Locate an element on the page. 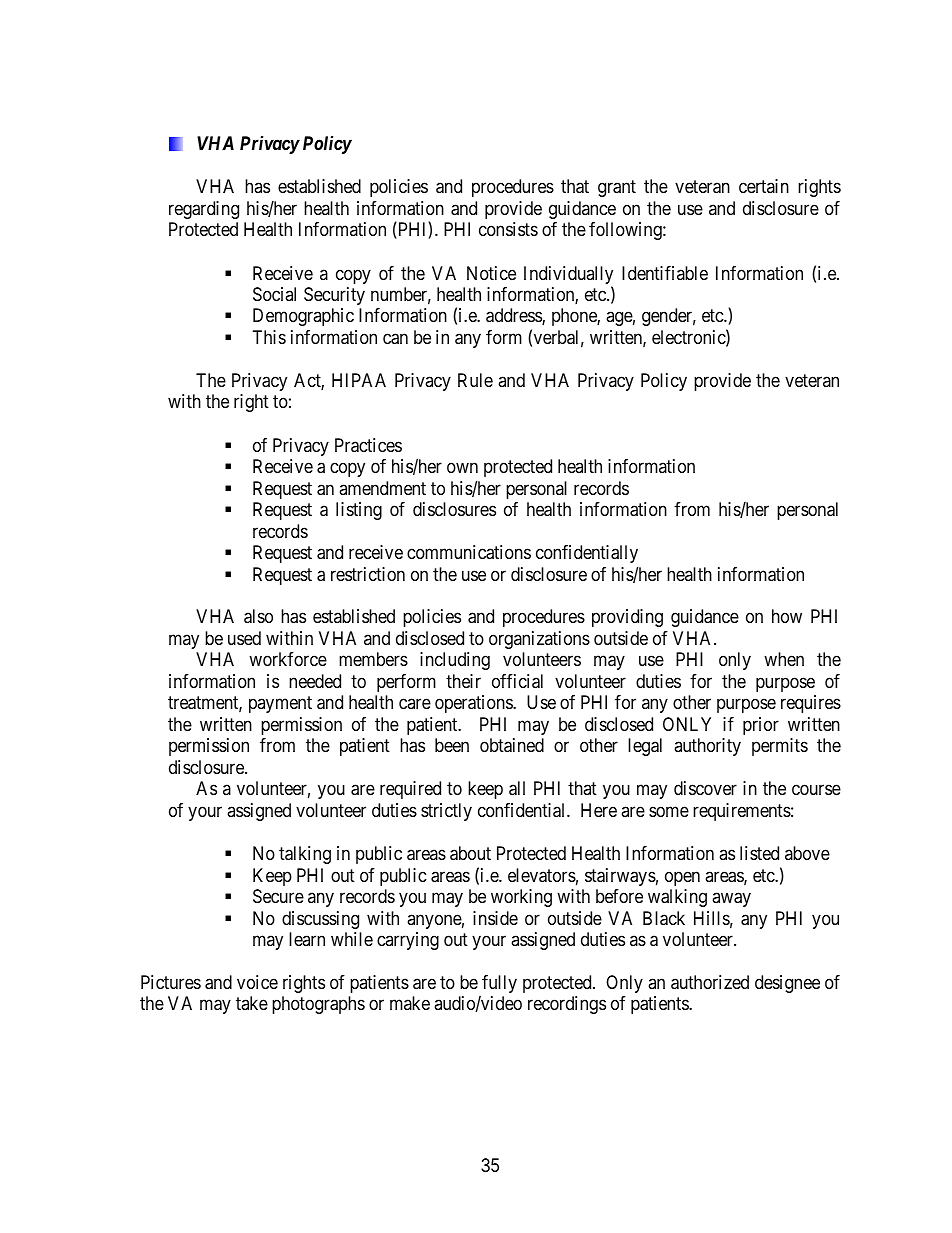 The image size is (952, 1233). Rule is located at coordinates (475, 380).
